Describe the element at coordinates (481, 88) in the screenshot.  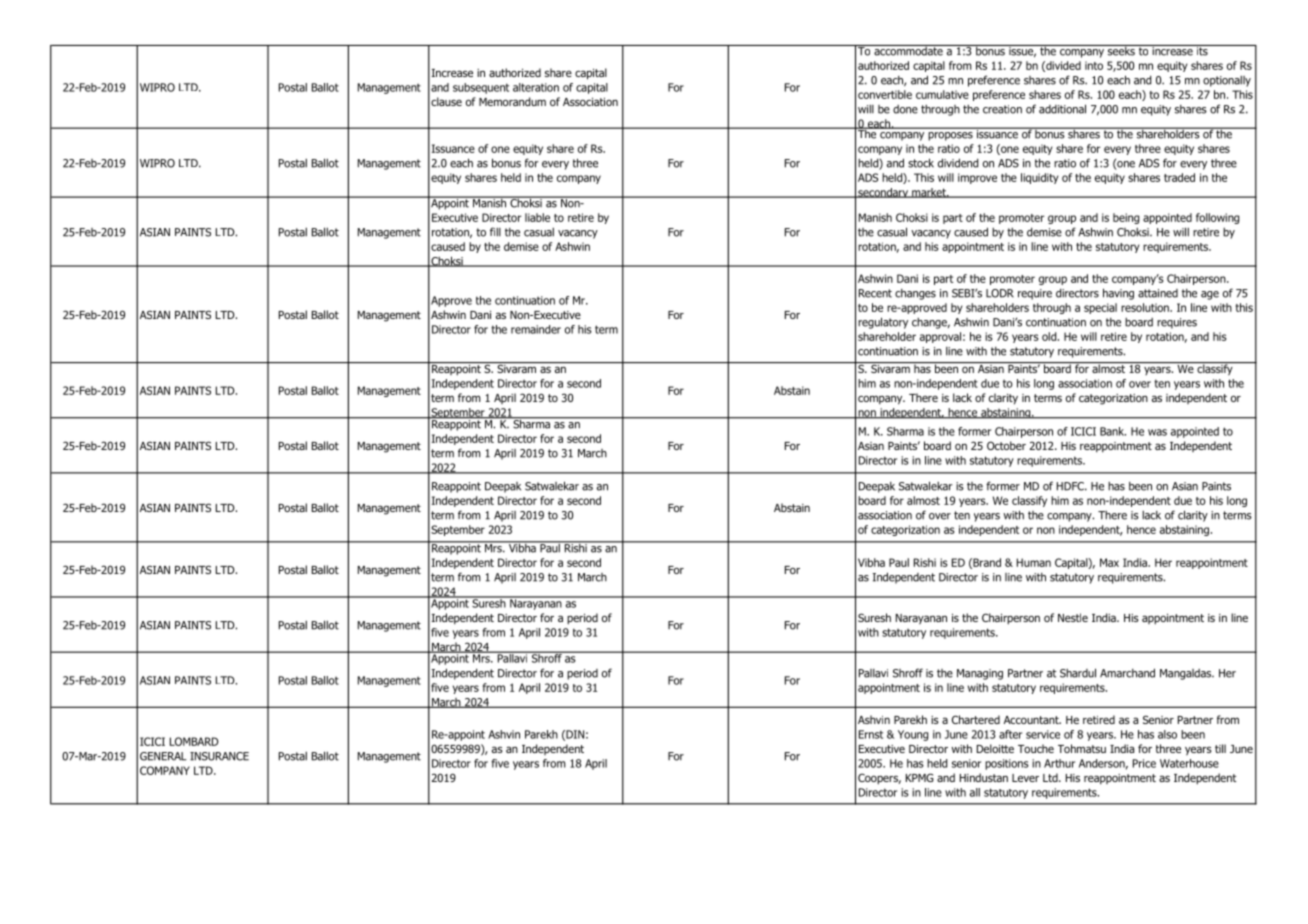
I see `subsequent` at that location.
